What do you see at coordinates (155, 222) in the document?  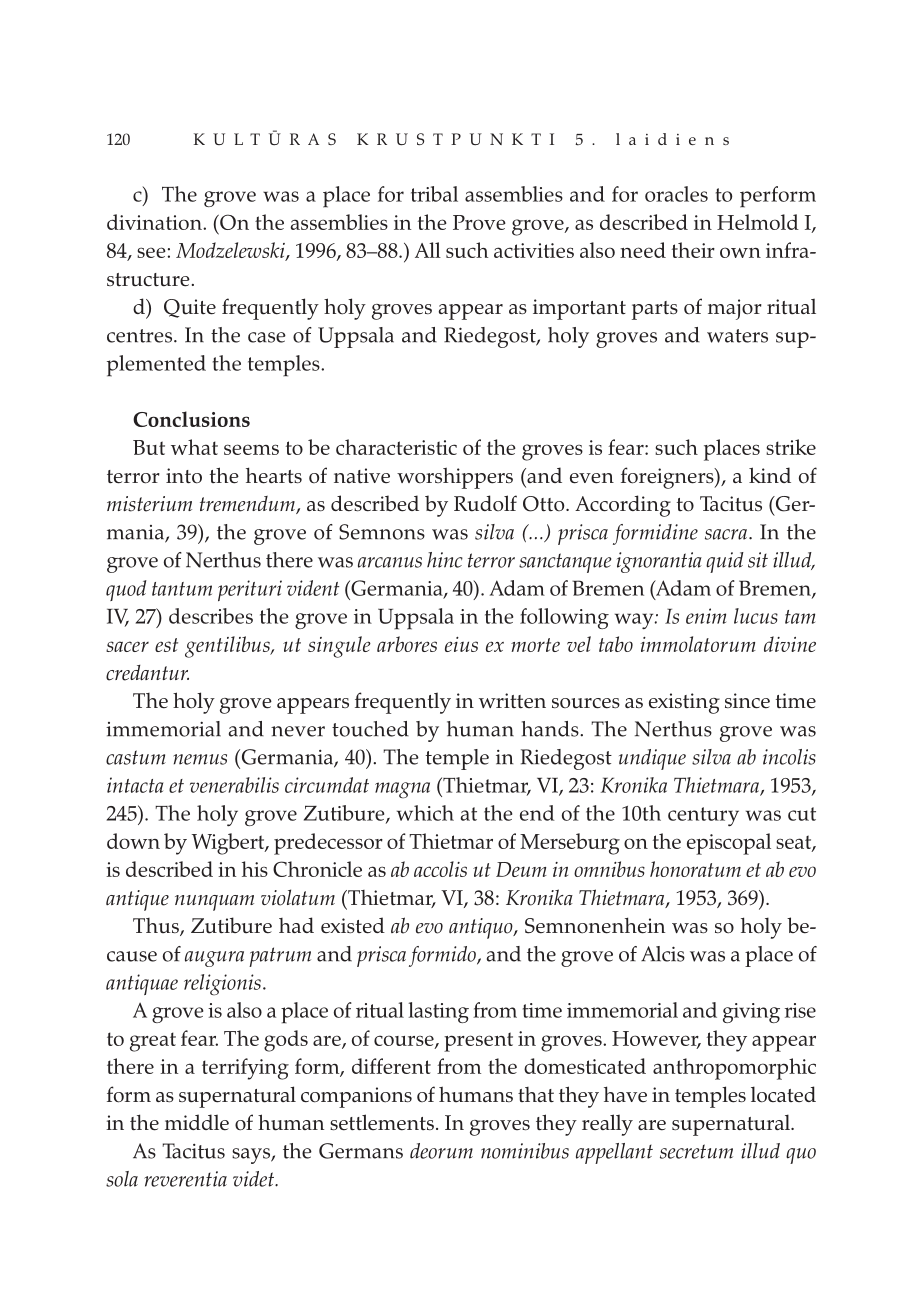 I see `divination` at bounding box center [155, 222].
